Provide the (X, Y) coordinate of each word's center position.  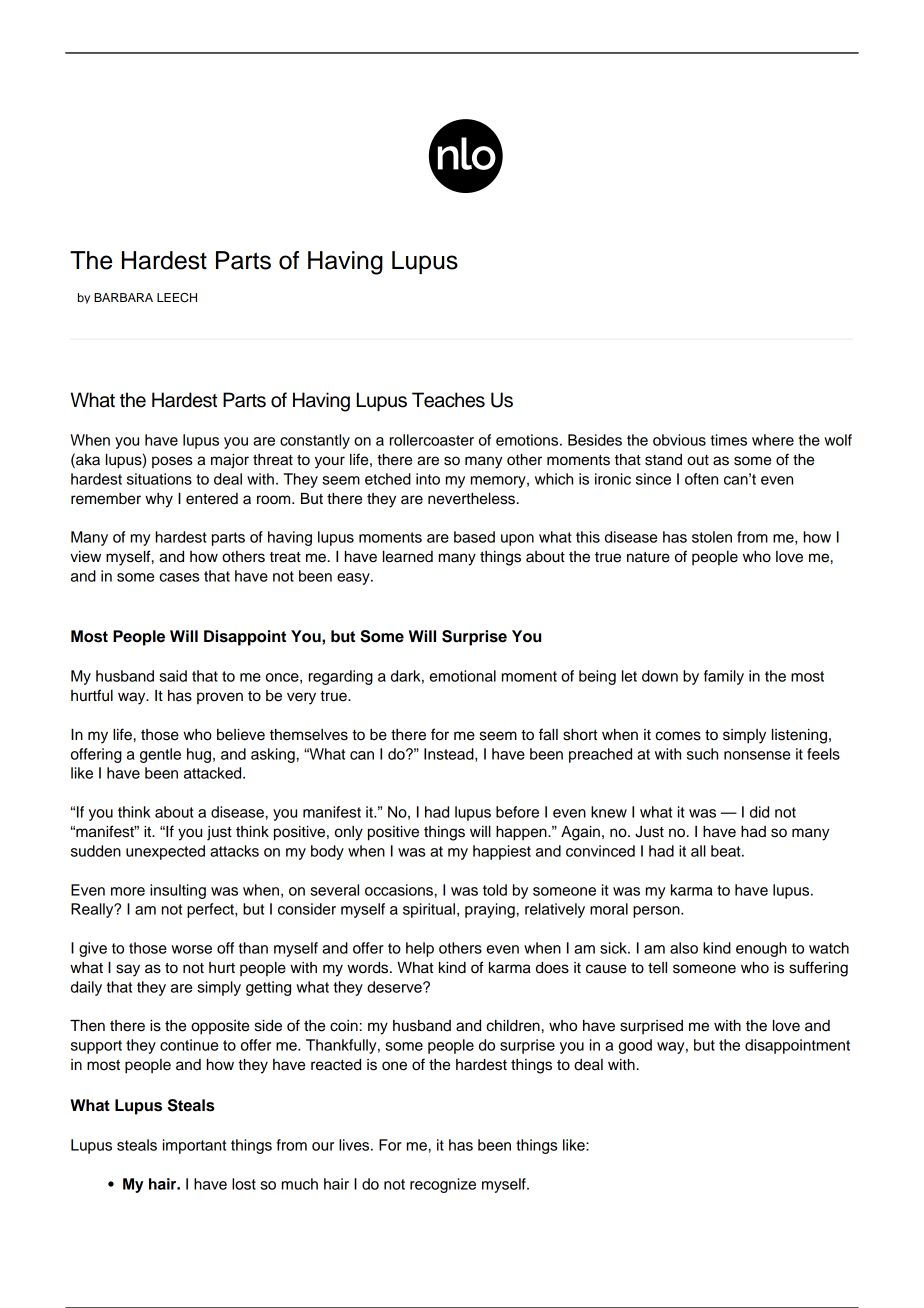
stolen (712, 537)
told (495, 890)
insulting (178, 891)
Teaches (448, 400)
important (194, 1146)
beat (727, 851)
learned (408, 557)
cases (179, 577)
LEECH (177, 298)
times (728, 440)
